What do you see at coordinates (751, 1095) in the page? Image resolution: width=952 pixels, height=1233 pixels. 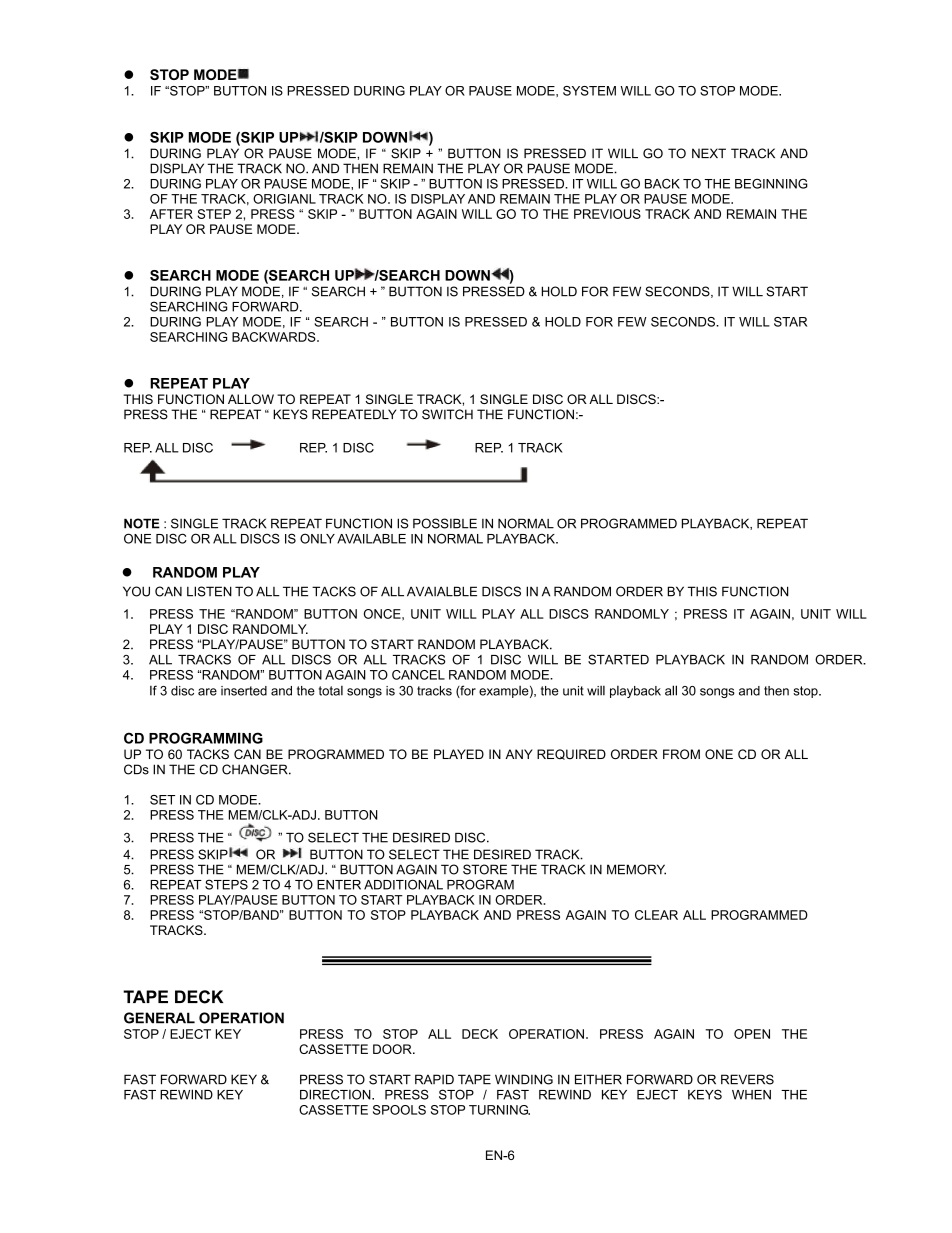 I see `WHEN` at bounding box center [751, 1095].
